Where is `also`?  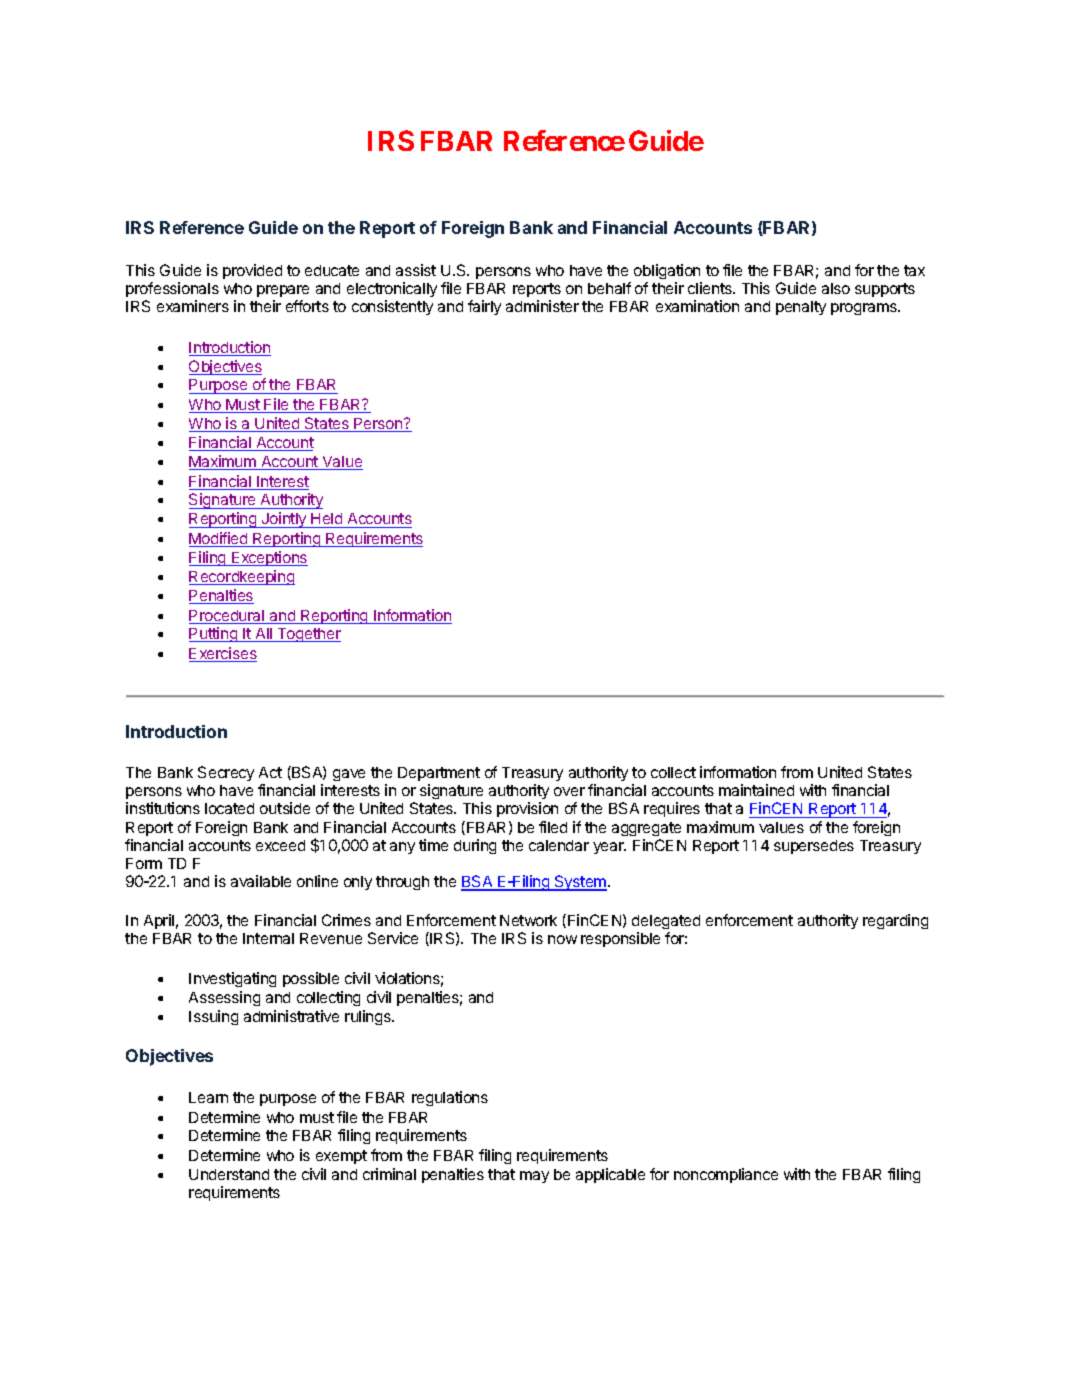
also is located at coordinates (836, 288).
